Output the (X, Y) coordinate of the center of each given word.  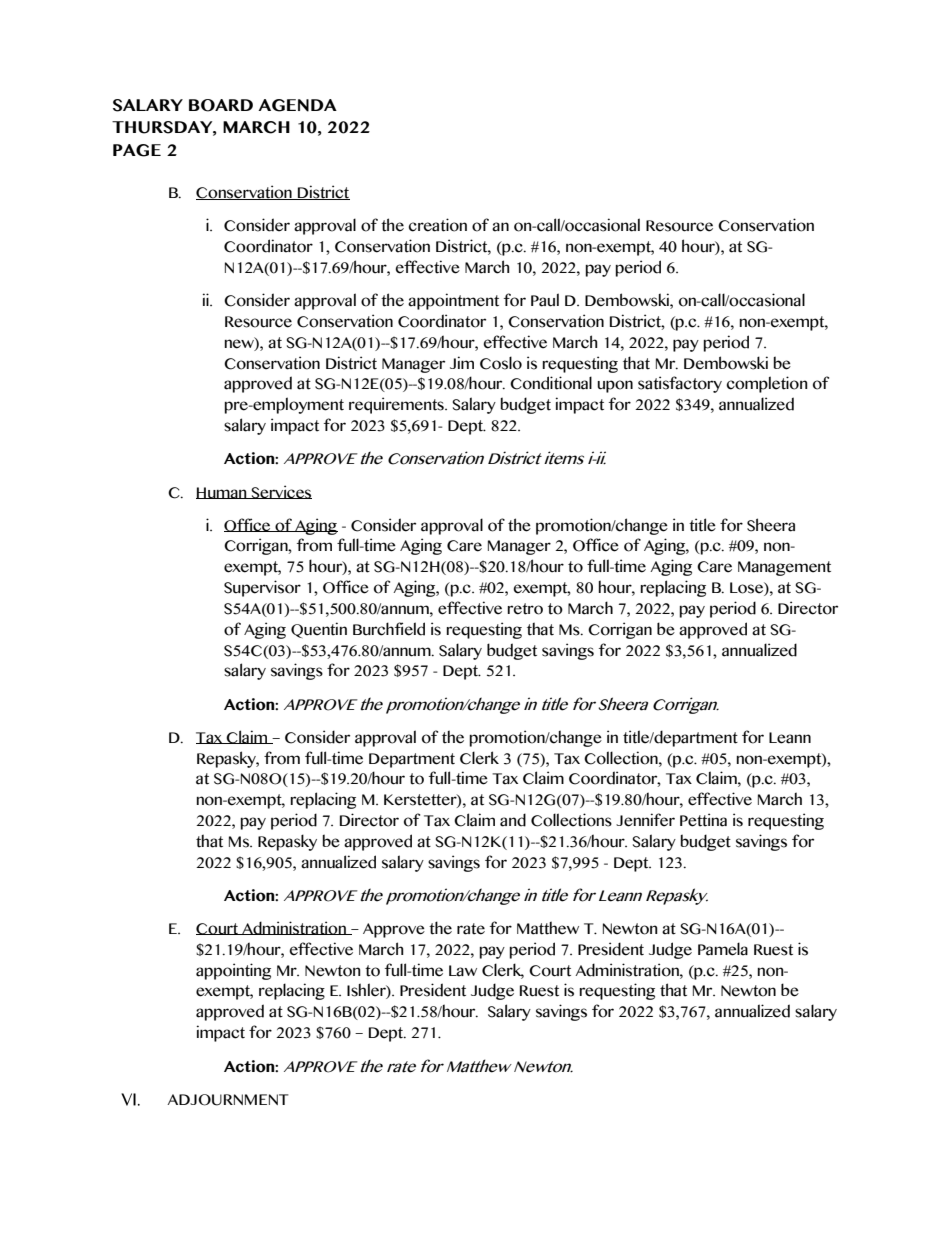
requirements (397, 405)
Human (222, 493)
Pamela (723, 949)
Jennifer (645, 820)
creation (437, 225)
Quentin (319, 630)
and (513, 820)
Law (463, 971)
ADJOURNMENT (228, 1100)
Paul (545, 300)
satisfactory (680, 384)
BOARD (221, 105)
